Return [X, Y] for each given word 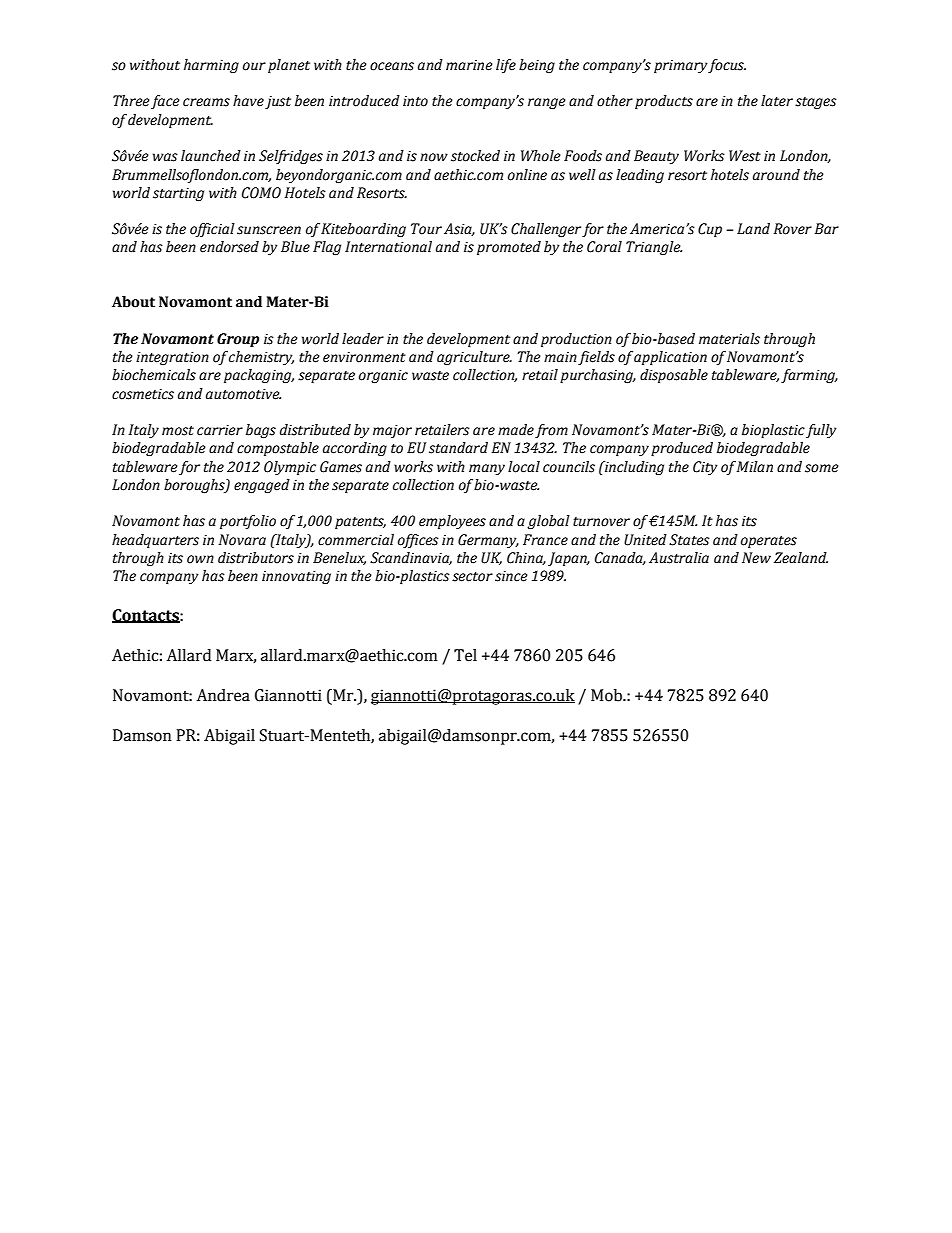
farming [809, 376]
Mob [607, 695]
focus [726, 66]
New [756, 558]
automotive [243, 394]
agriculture [474, 358]
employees [452, 522]
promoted [509, 248]
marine [469, 65]
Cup [710, 230]
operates [769, 542]
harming [211, 66]
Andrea [223, 695]
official [212, 230]
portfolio [248, 522]
